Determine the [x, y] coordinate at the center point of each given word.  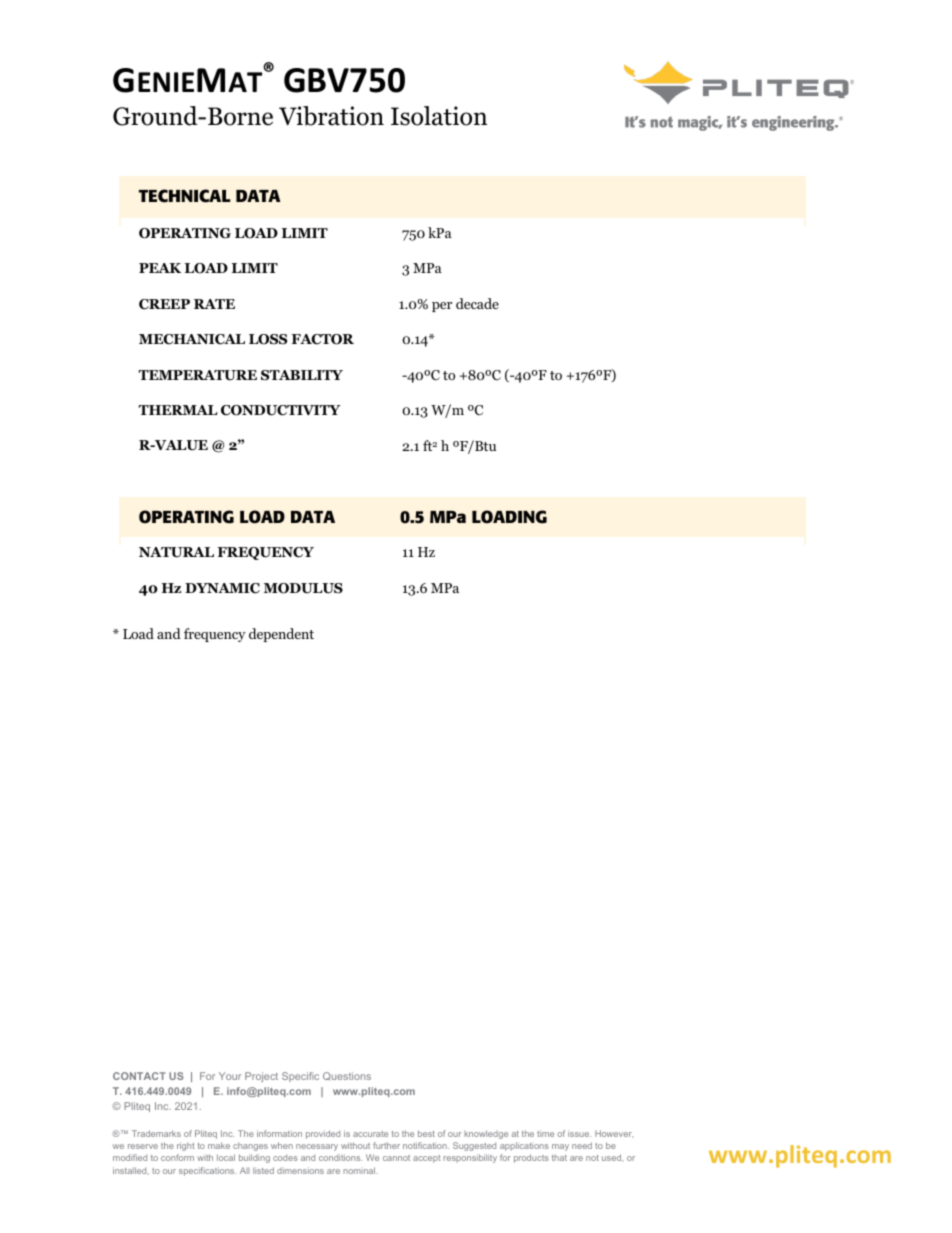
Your [230, 1076]
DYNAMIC [222, 588]
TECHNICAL [185, 196]
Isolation [439, 116]
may [560, 1147]
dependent [281, 635]
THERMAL [178, 410]
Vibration [331, 116]
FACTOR [323, 339]
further [386, 1145]
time [545, 1133]
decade [477, 303]
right [185, 1146]
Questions [347, 1076]
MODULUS [303, 588]
